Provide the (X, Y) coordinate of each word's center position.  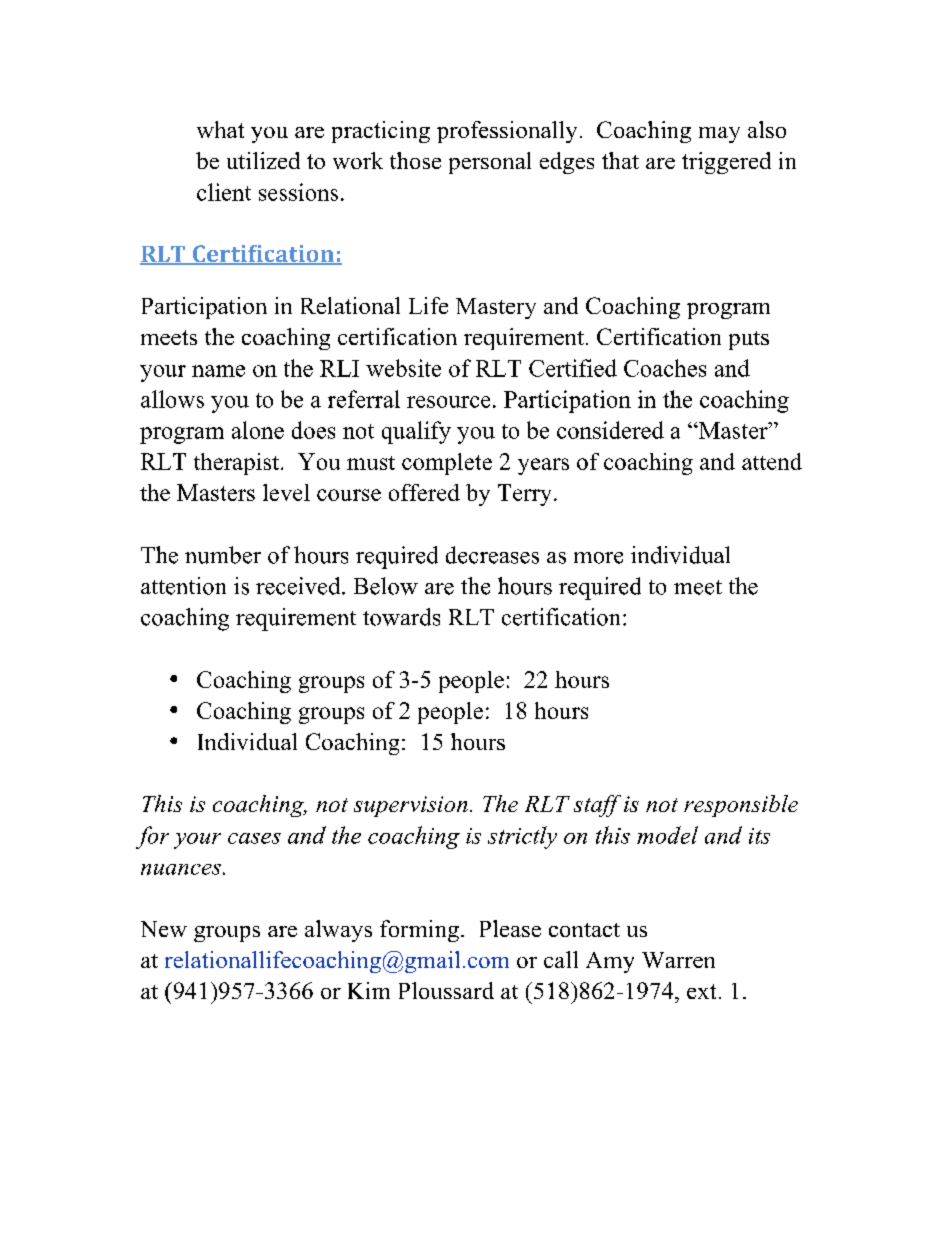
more (598, 558)
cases (254, 838)
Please (510, 928)
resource (448, 402)
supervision (411, 806)
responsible (741, 806)
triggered (726, 163)
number (223, 555)
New (164, 929)
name (218, 371)
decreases (492, 555)
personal (490, 163)
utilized (263, 160)
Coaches (665, 368)
